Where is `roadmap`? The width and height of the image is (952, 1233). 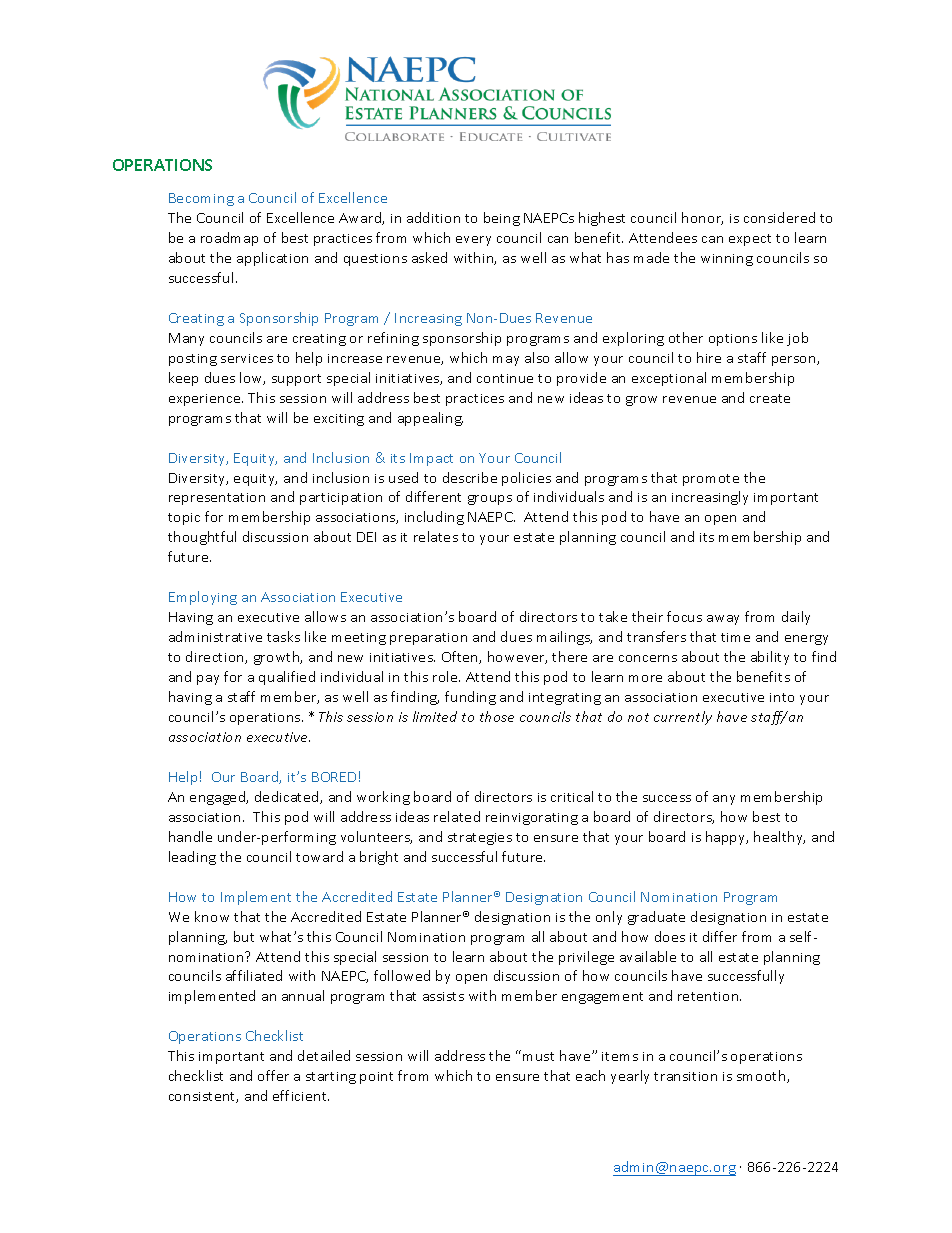 roadmap is located at coordinates (229, 239).
